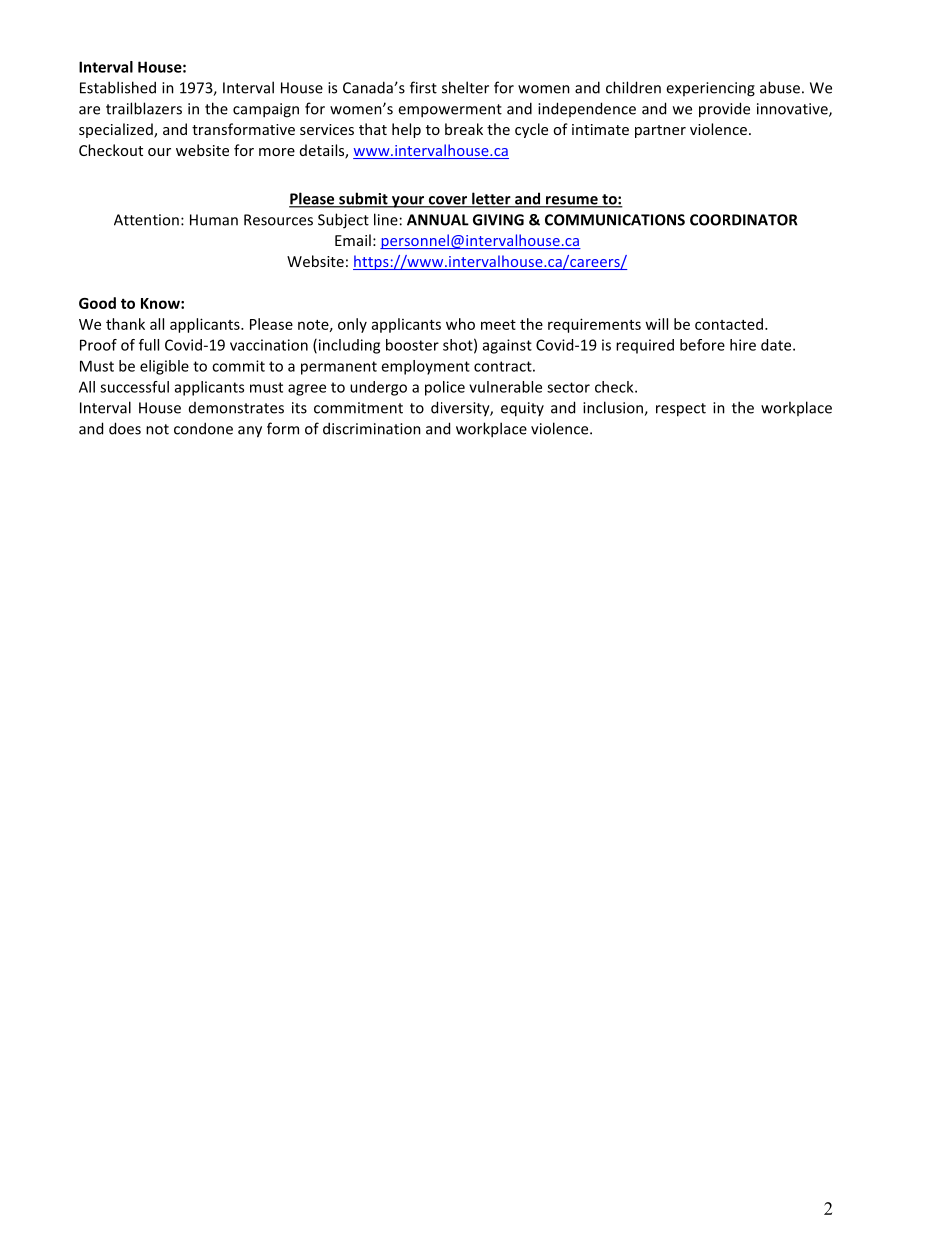 The height and width of the screenshot is (1233, 952). Describe the element at coordinates (744, 220) in the screenshot. I see `COORDINATOR` at that location.
